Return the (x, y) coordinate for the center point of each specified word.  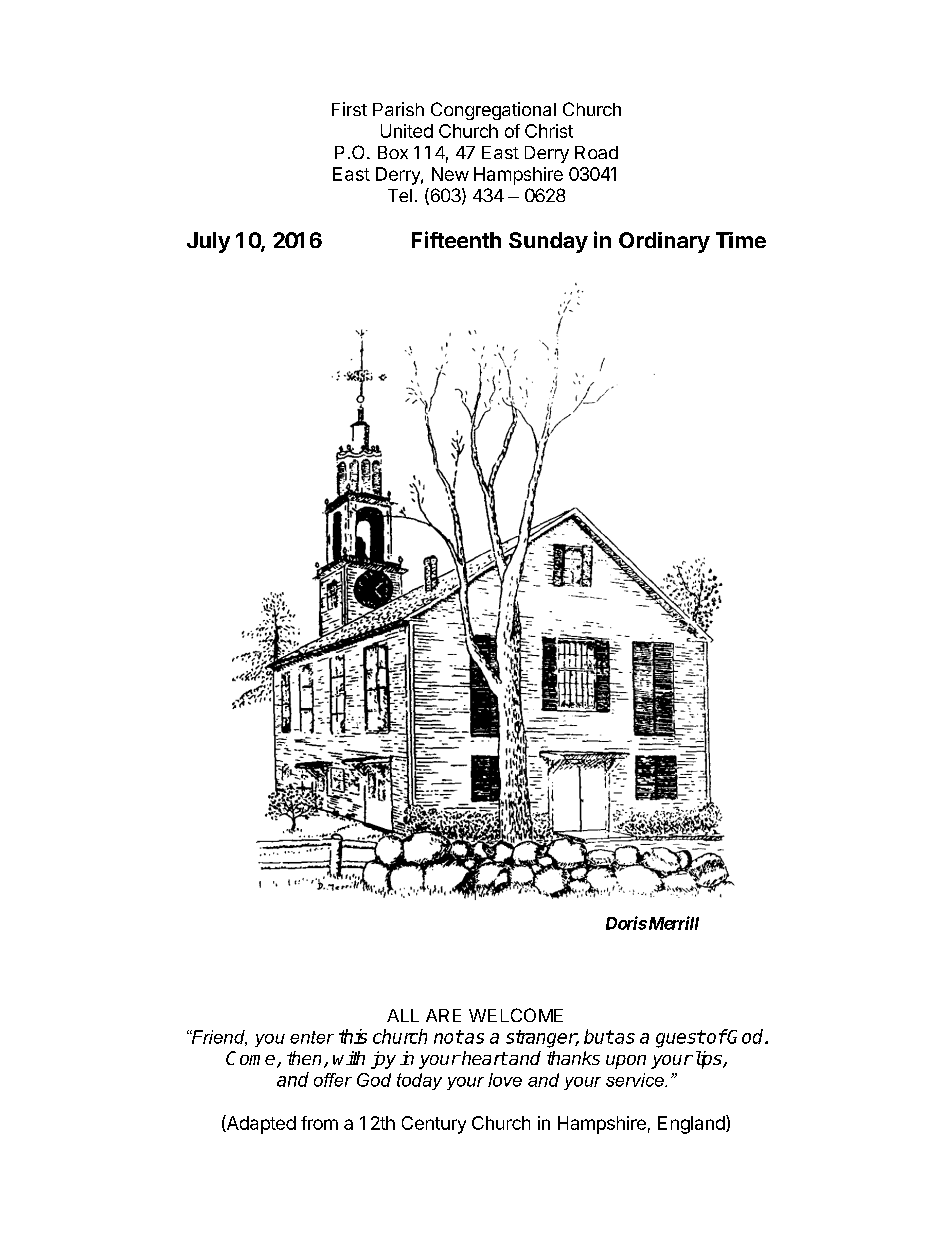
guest (680, 1039)
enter (312, 1037)
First (349, 109)
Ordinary (664, 242)
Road (596, 152)
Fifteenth (456, 239)
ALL (403, 1015)
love (505, 1080)
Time (741, 240)
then (306, 1059)
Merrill (672, 923)
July (208, 242)
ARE (443, 1015)
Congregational (493, 111)
